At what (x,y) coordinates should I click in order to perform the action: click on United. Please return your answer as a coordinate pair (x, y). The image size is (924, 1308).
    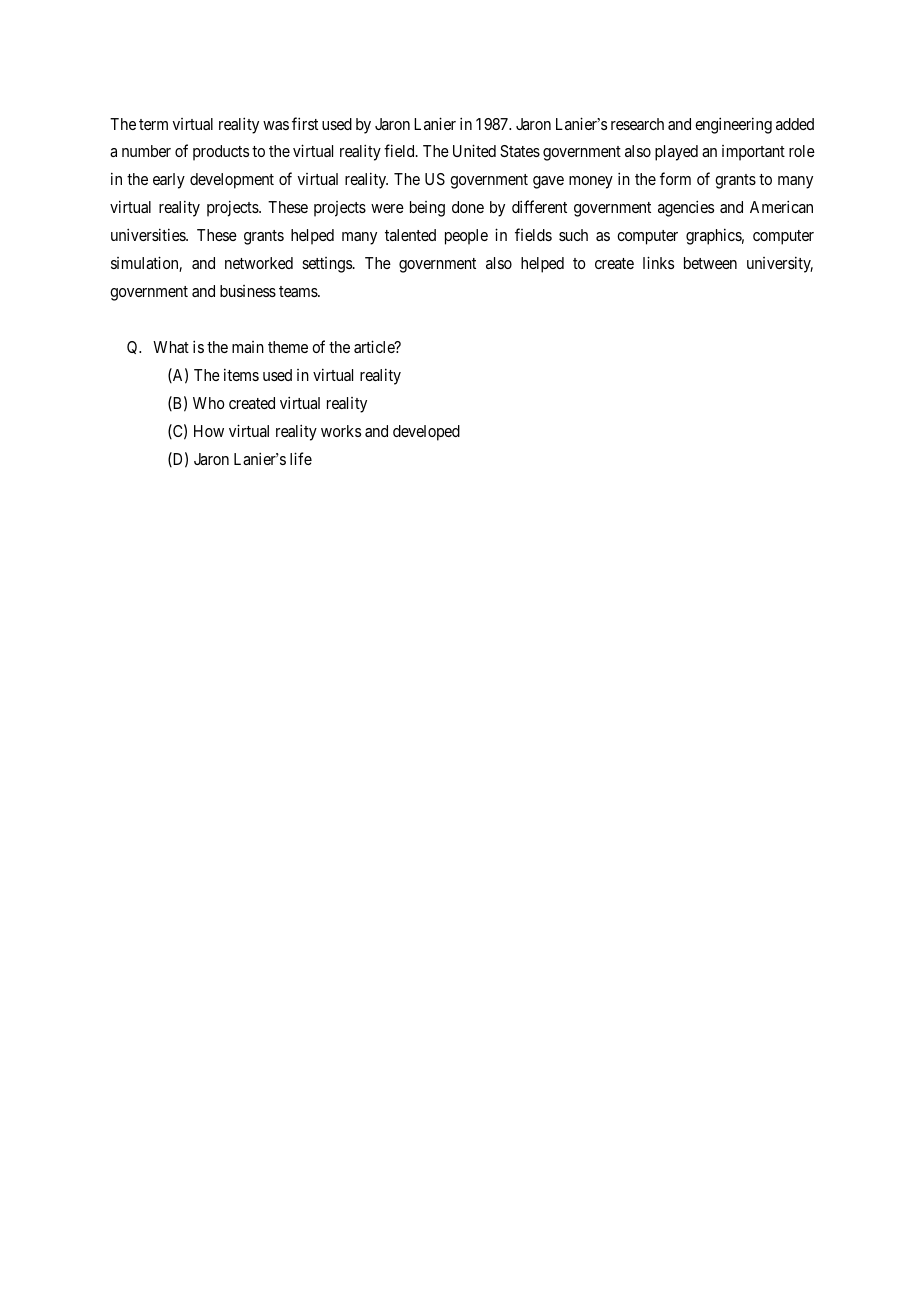
    Looking at the image, I should click on (474, 150).
